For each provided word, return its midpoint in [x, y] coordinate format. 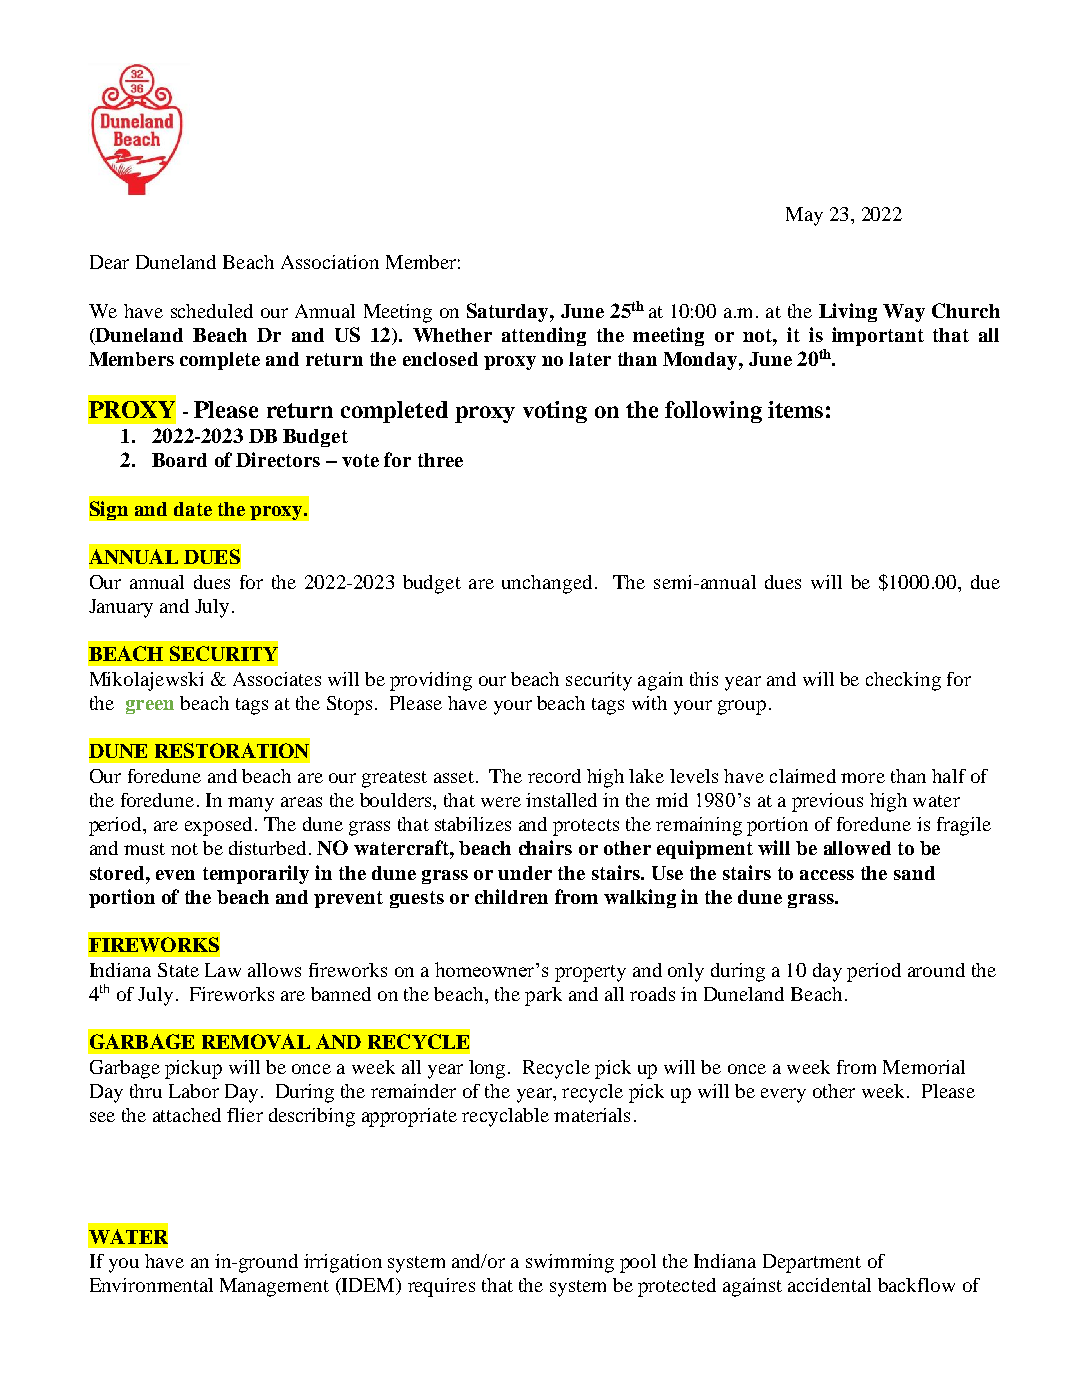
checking [903, 681]
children [511, 896]
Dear [109, 262]
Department [812, 1263]
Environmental [151, 1285]
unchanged [547, 584]
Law [223, 970]
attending [544, 336]
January [121, 608]
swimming [570, 1263]
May [804, 216]
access [827, 875]
